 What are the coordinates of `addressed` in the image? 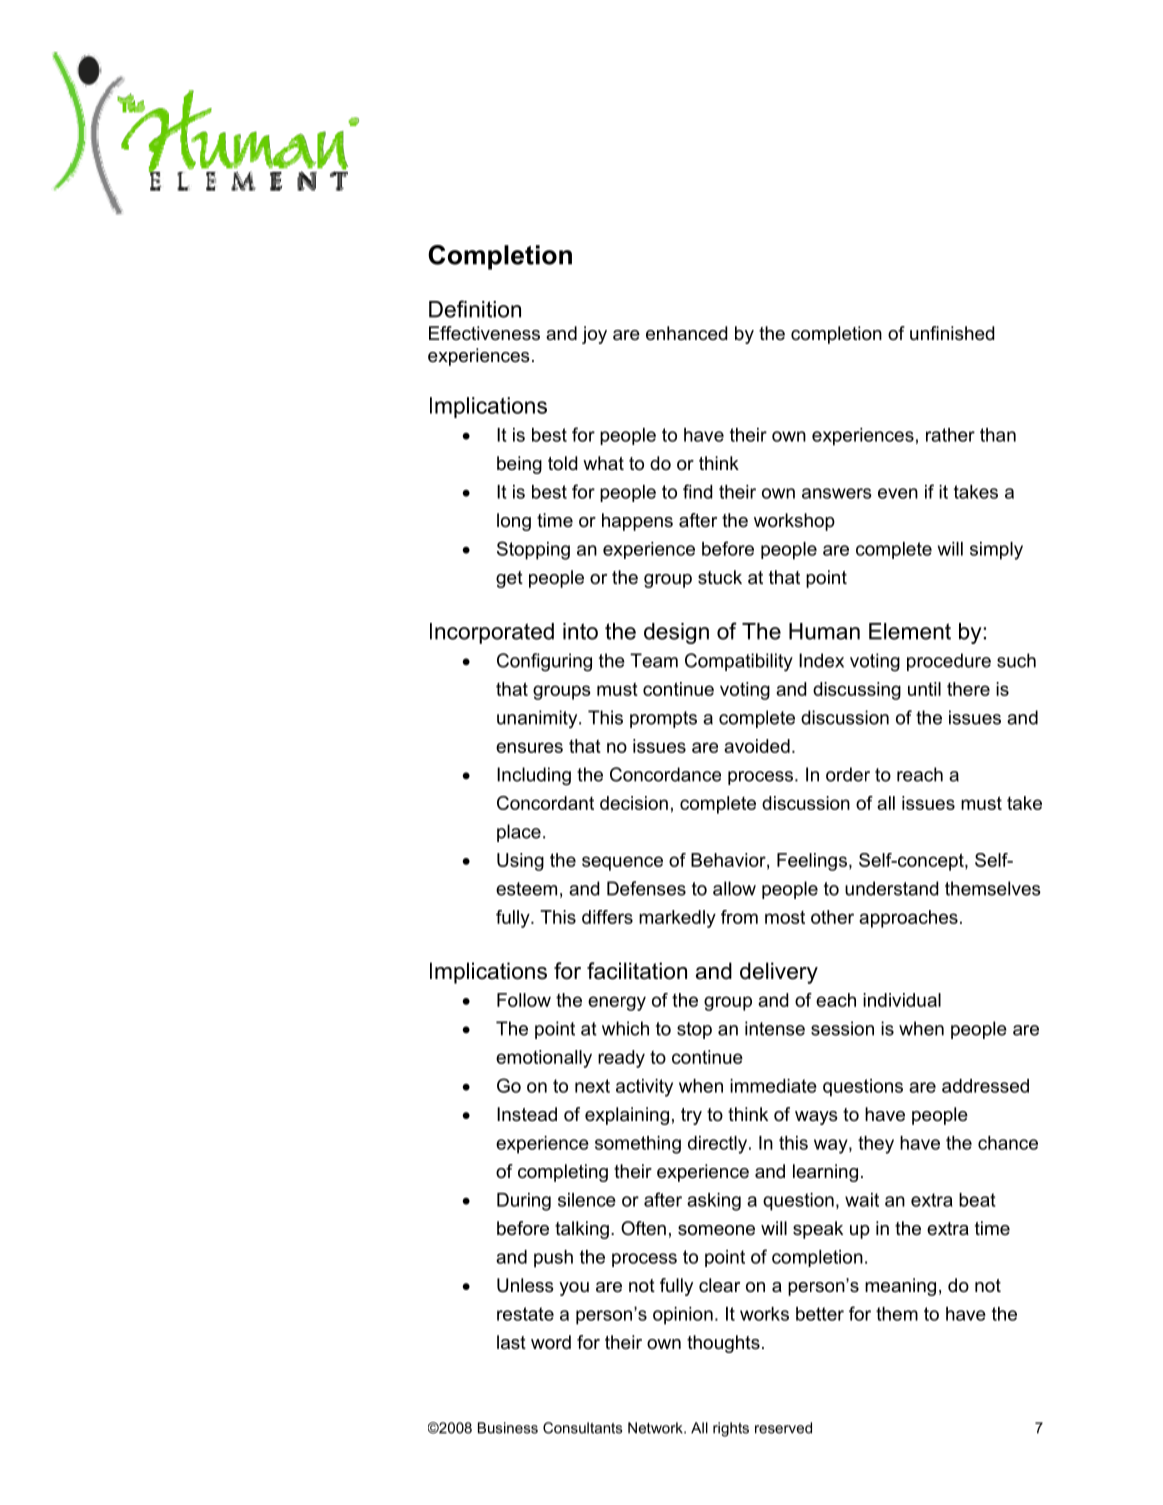 It's located at (985, 1086).
